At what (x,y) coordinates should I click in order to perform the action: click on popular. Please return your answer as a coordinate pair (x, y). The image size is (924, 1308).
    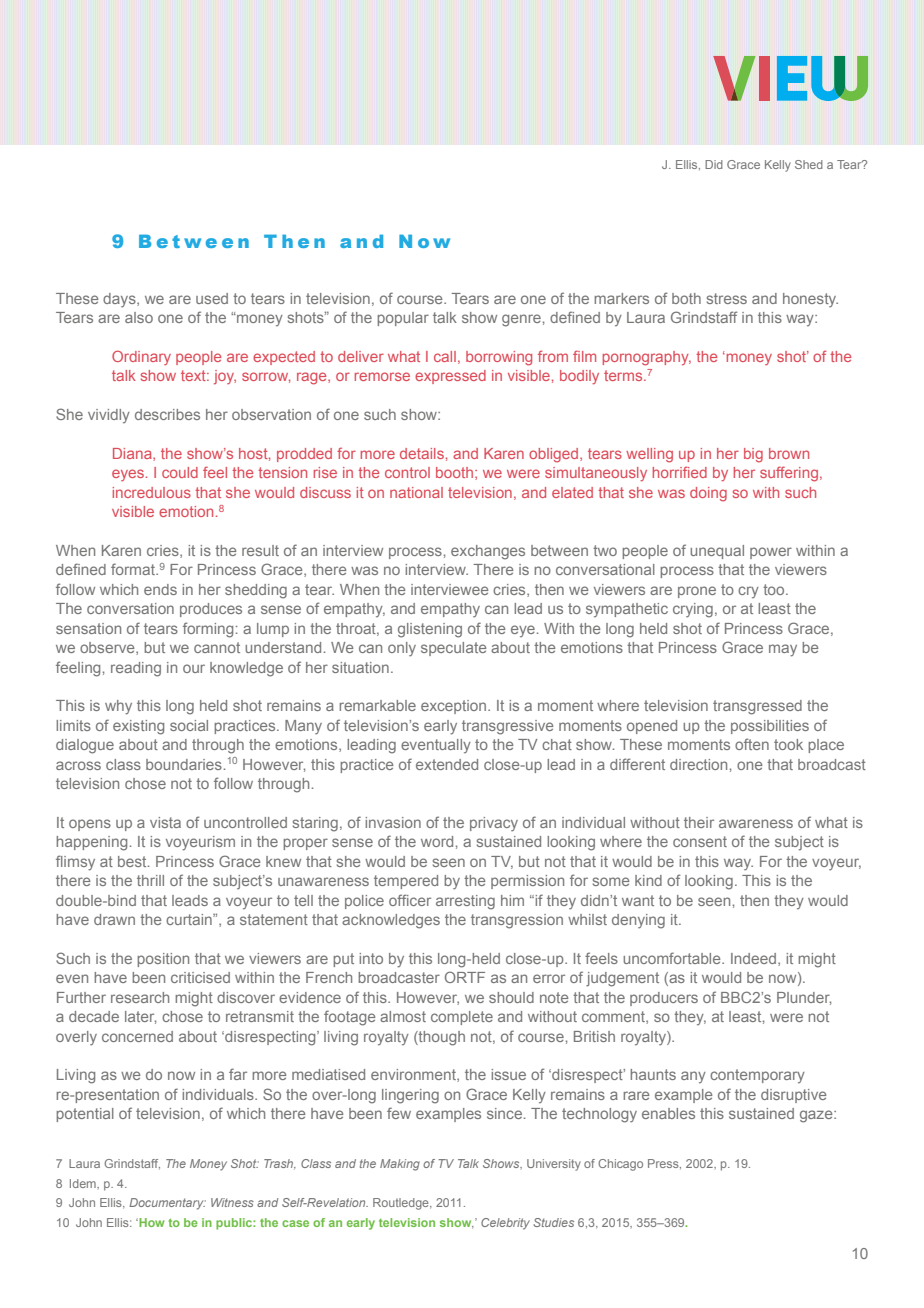
    Looking at the image, I should click on (403, 319).
